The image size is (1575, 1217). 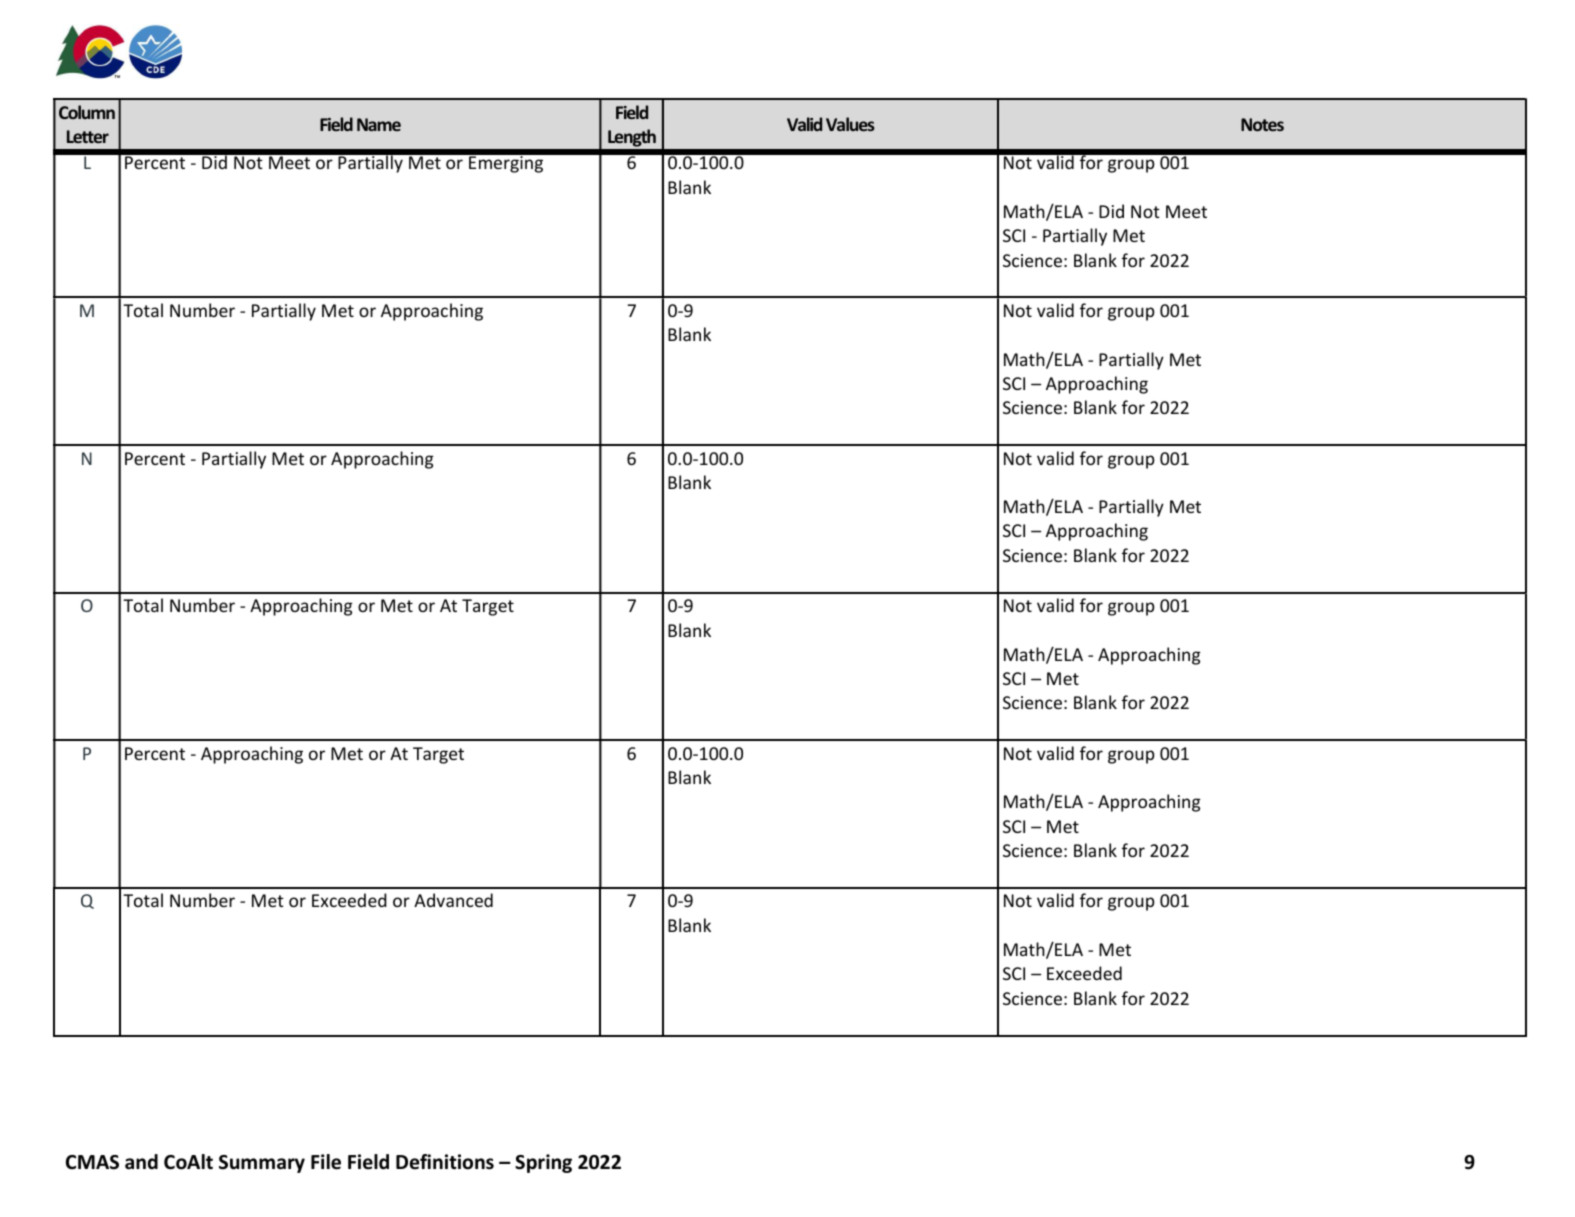 What do you see at coordinates (1262, 124) in the screenshot?
I see `Notes` at bounding box center [1262, 124].
